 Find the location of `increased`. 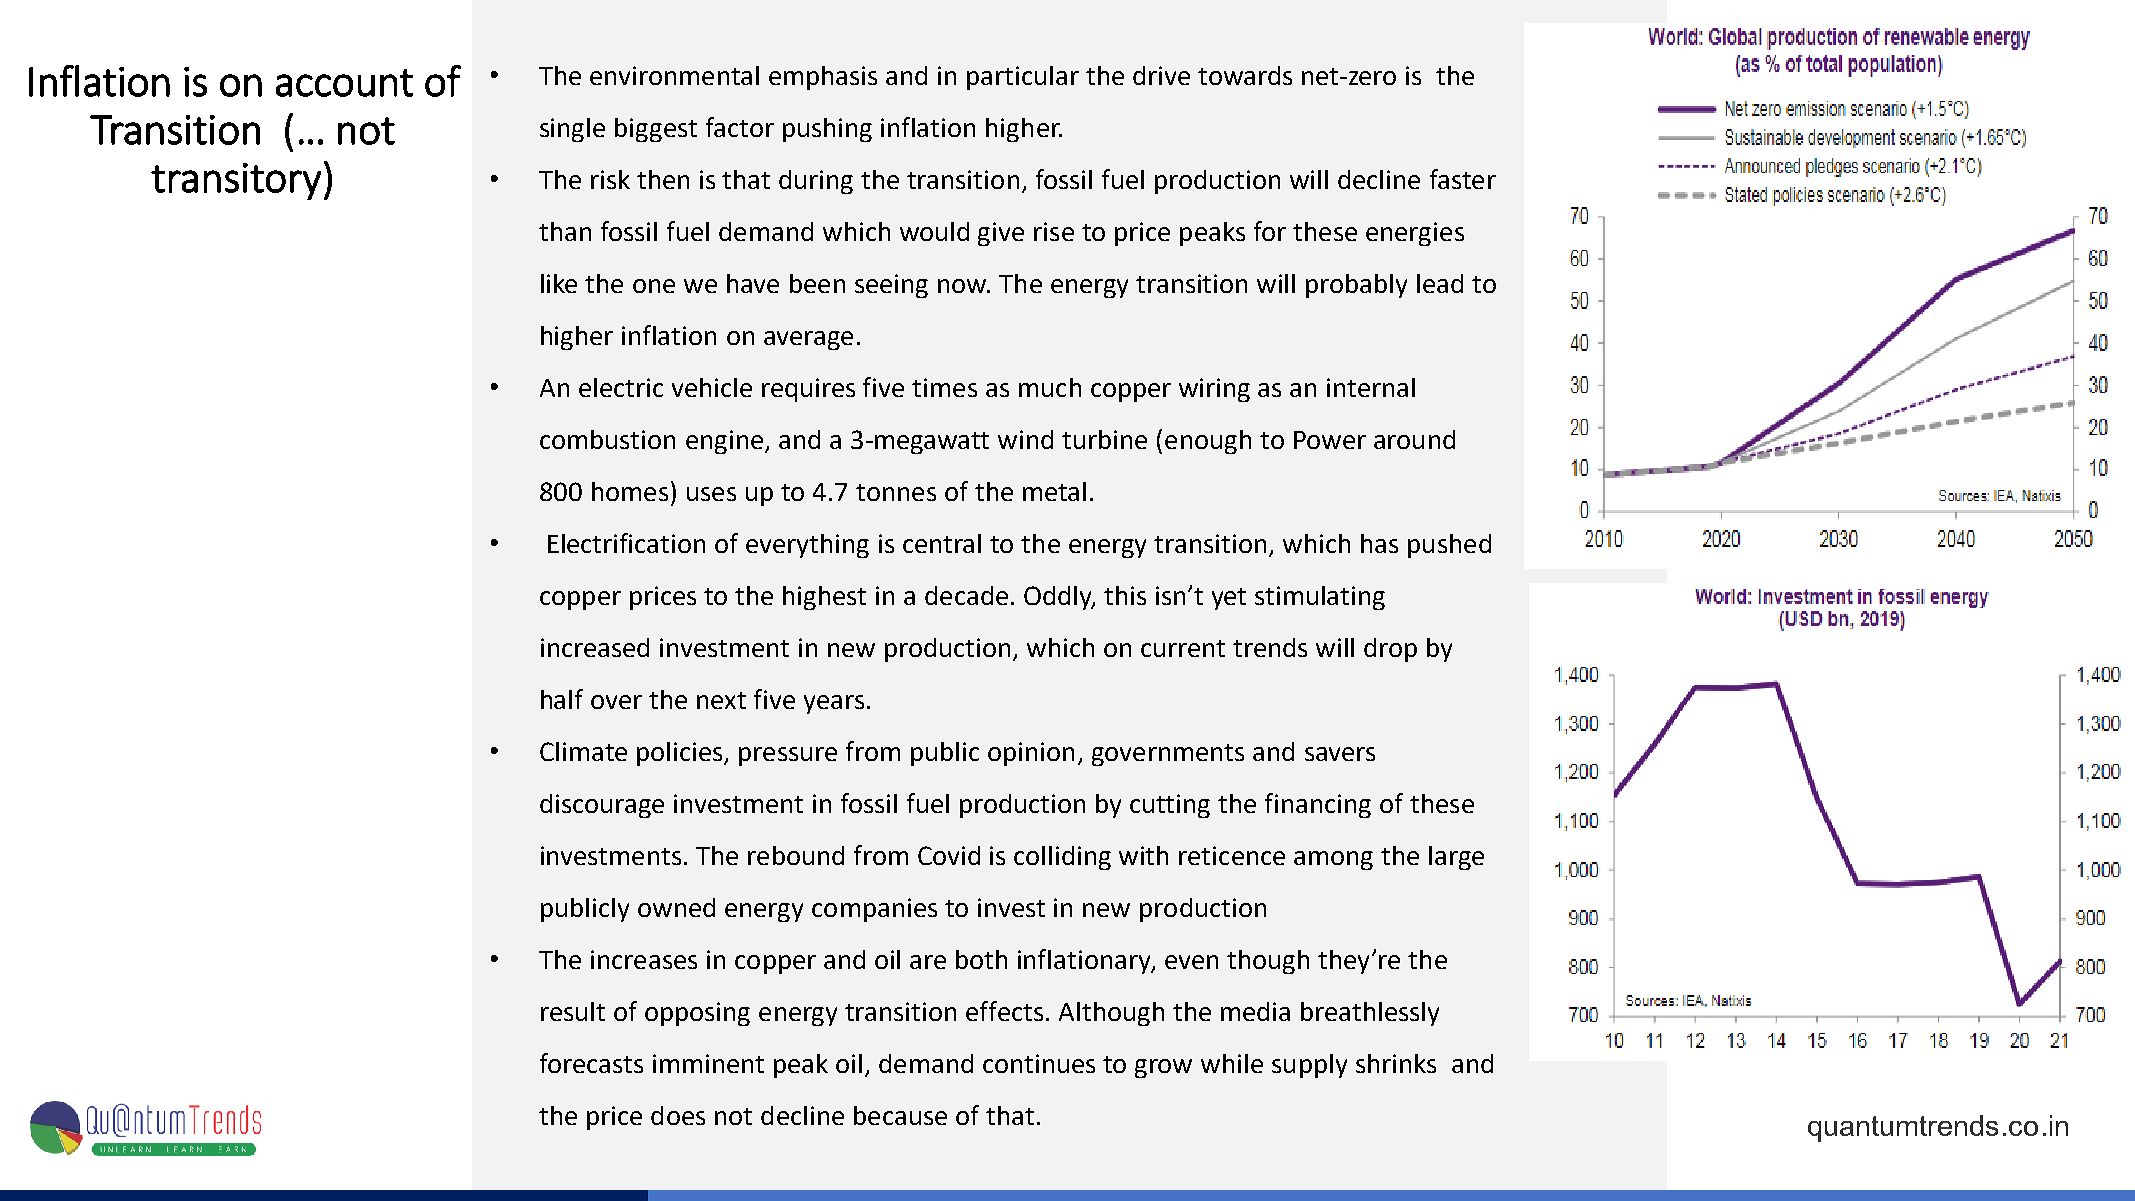

increased is located at coordinates (595, 647).
